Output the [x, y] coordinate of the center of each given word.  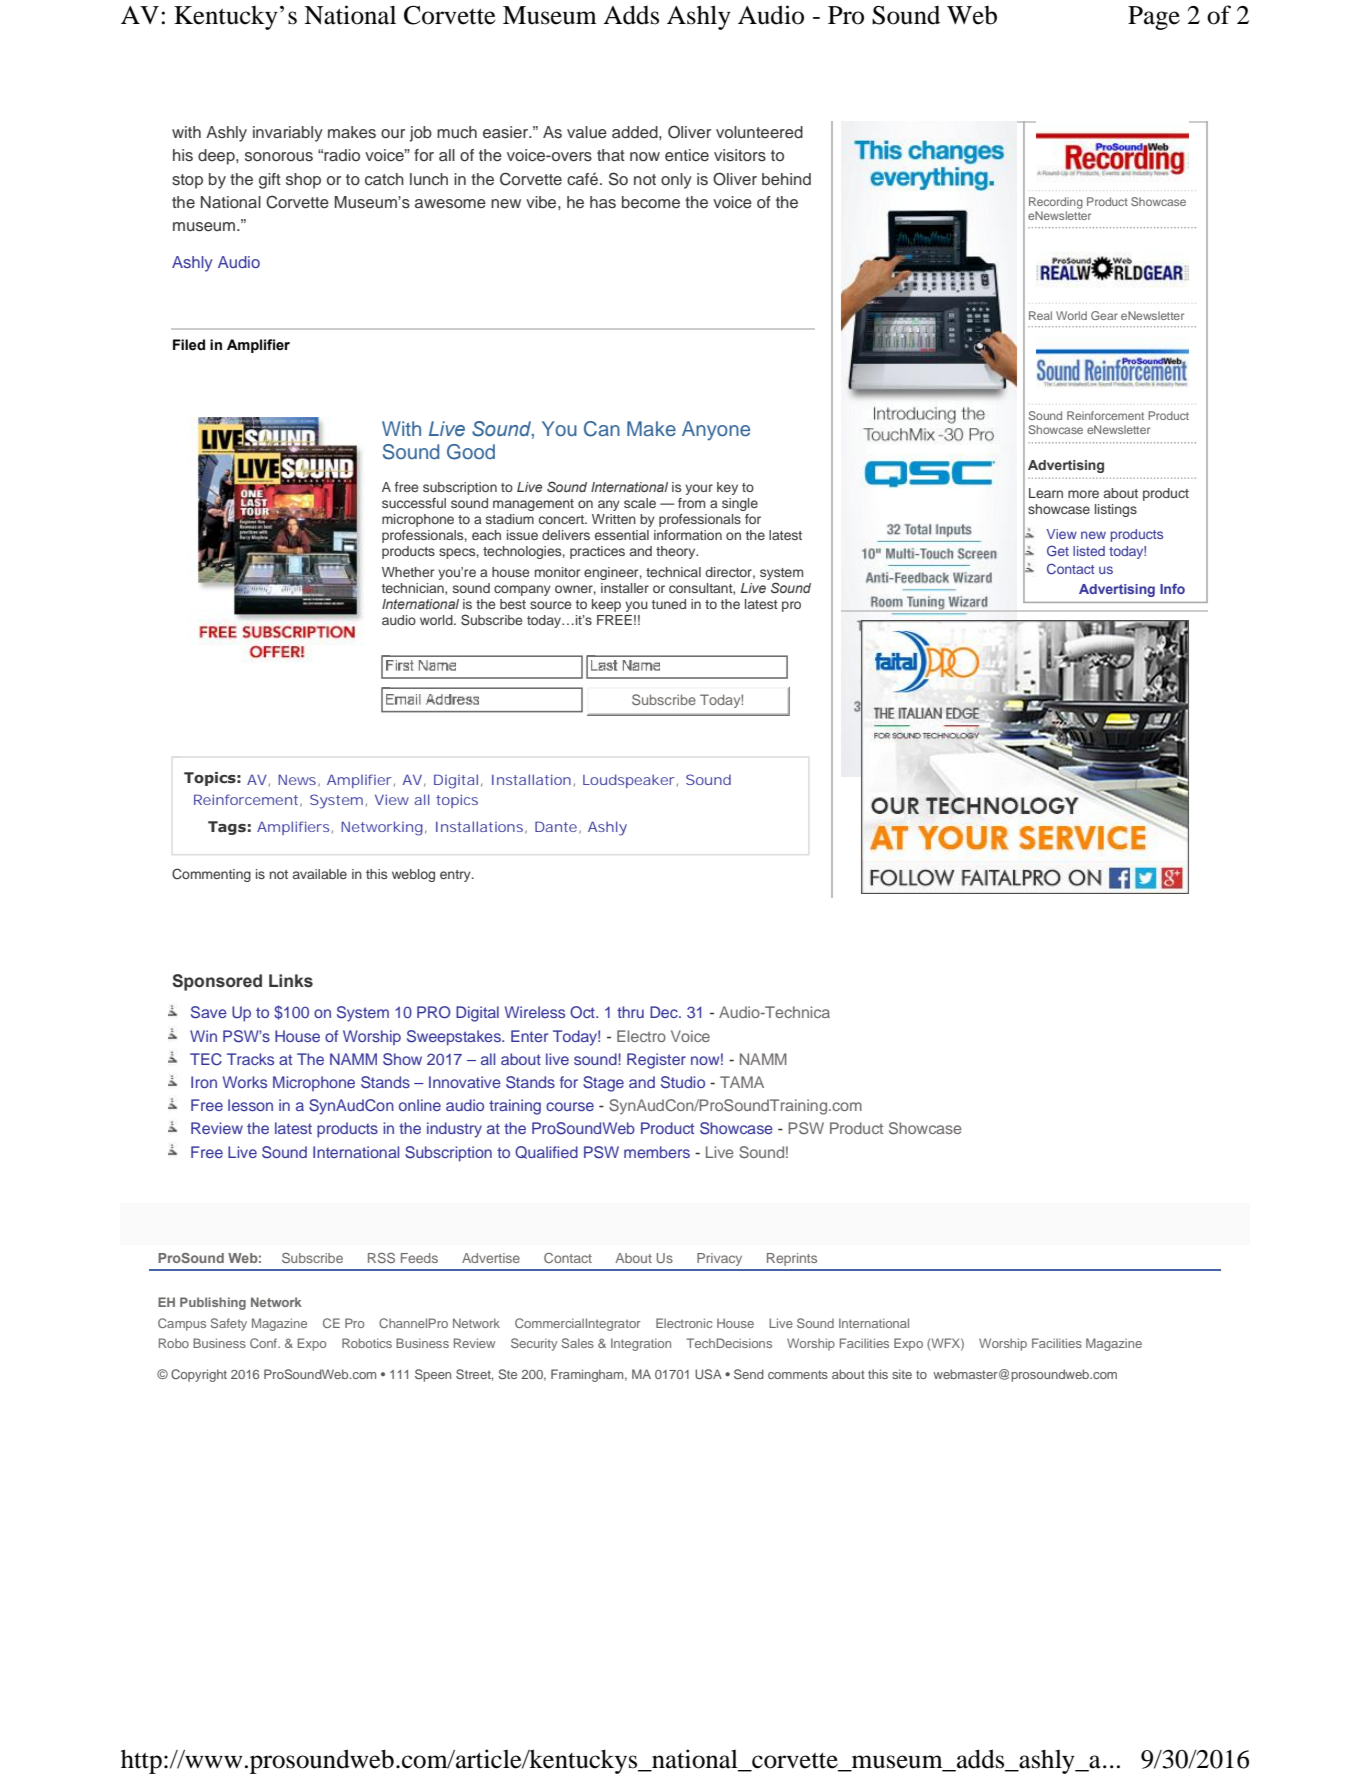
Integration [641, 1344]
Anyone [716, 431]
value [587, 132]
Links [291, 981]
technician [414, 589]
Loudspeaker [629, 781]
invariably [288, 134]
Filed [189, 345]
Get [1058, 550]
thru [630, 1012]
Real [1040, 315]
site [902, 1374]
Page [1154, 18]
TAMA [742, 1082]
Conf [265, 1343]
